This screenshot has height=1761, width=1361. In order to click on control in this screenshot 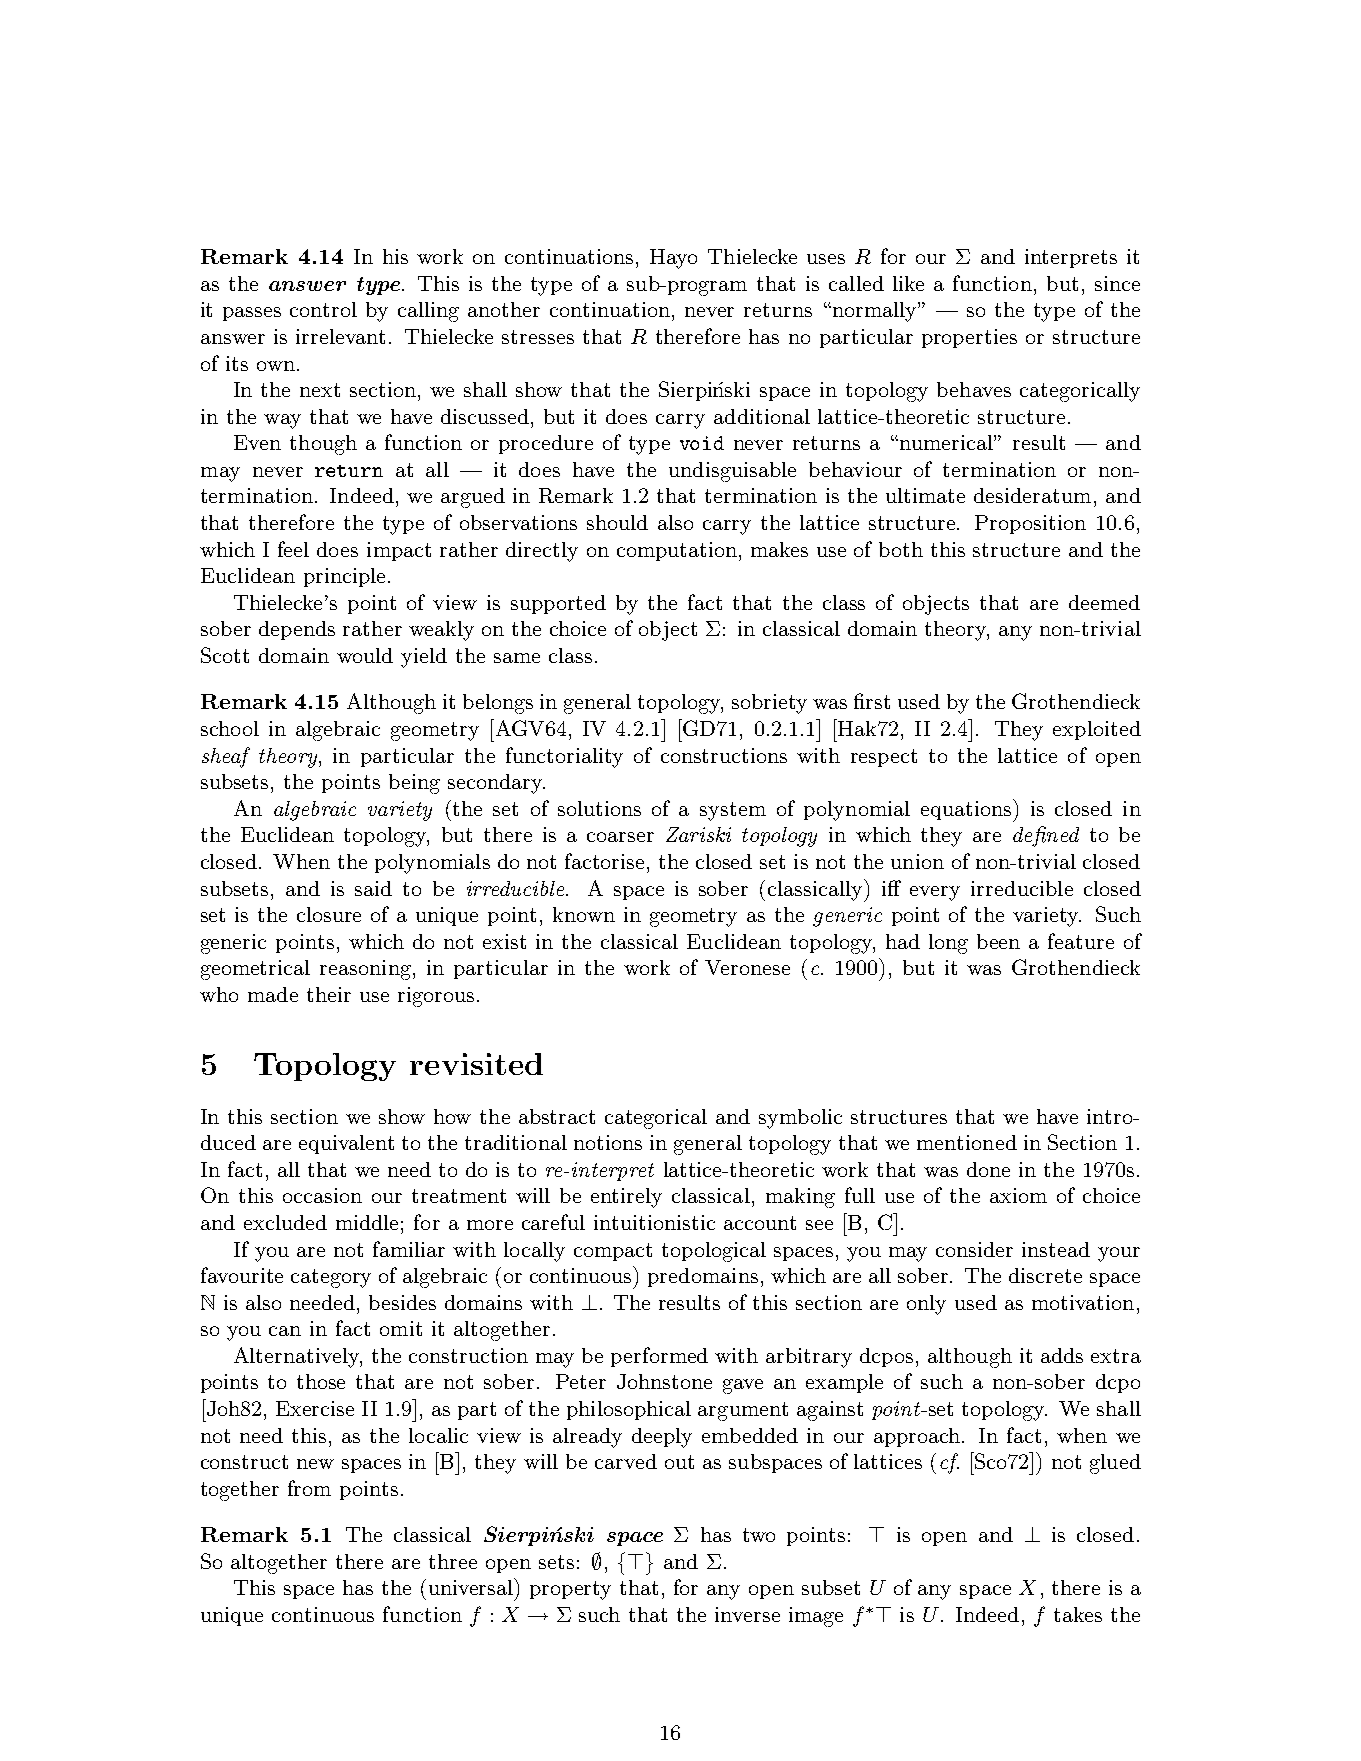, I will do `click(323, 309)`.
